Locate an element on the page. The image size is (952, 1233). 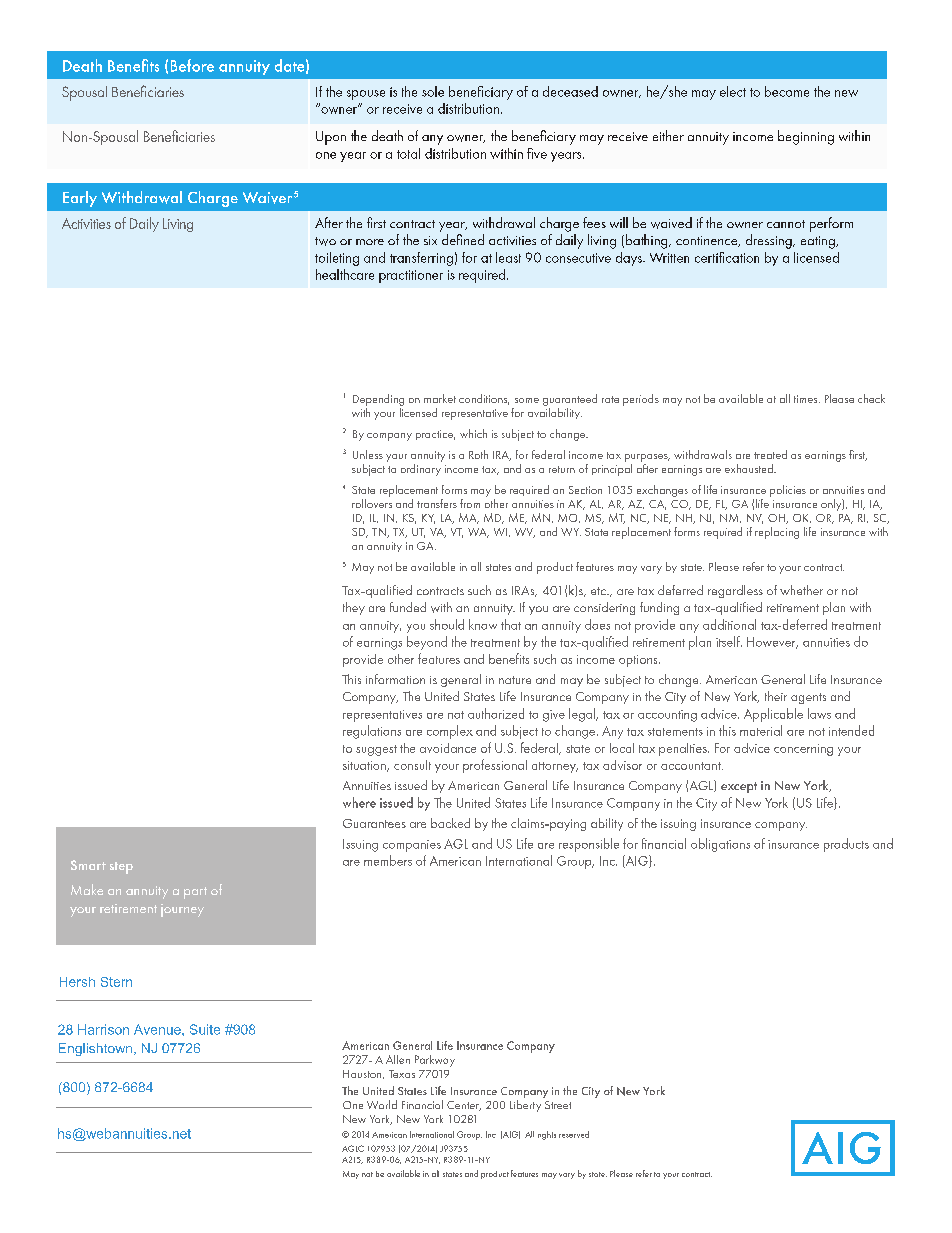
which is located at coordinates (473, 433).
